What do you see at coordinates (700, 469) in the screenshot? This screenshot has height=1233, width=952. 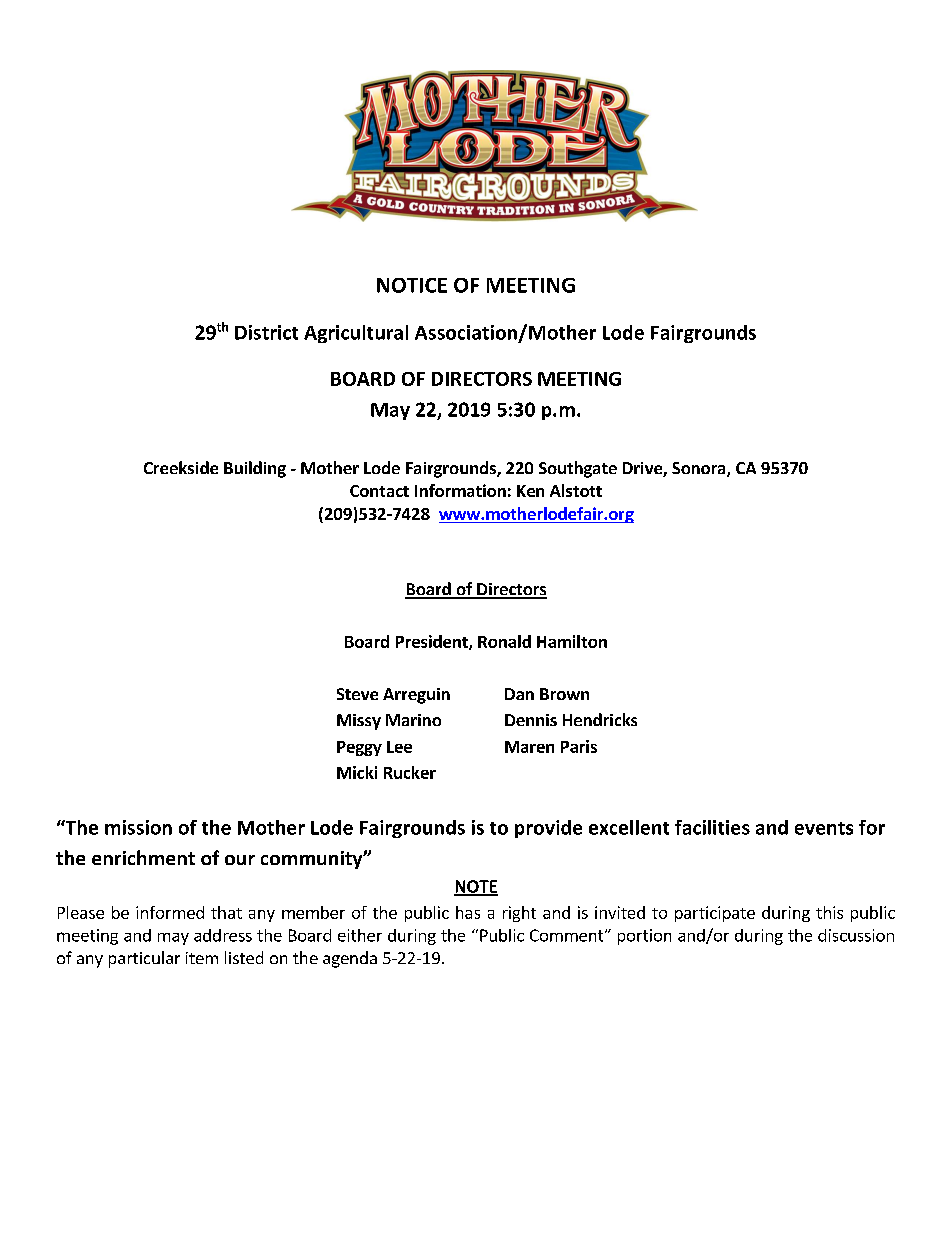 I see `Sonora` at bounding box center [700, 469].
